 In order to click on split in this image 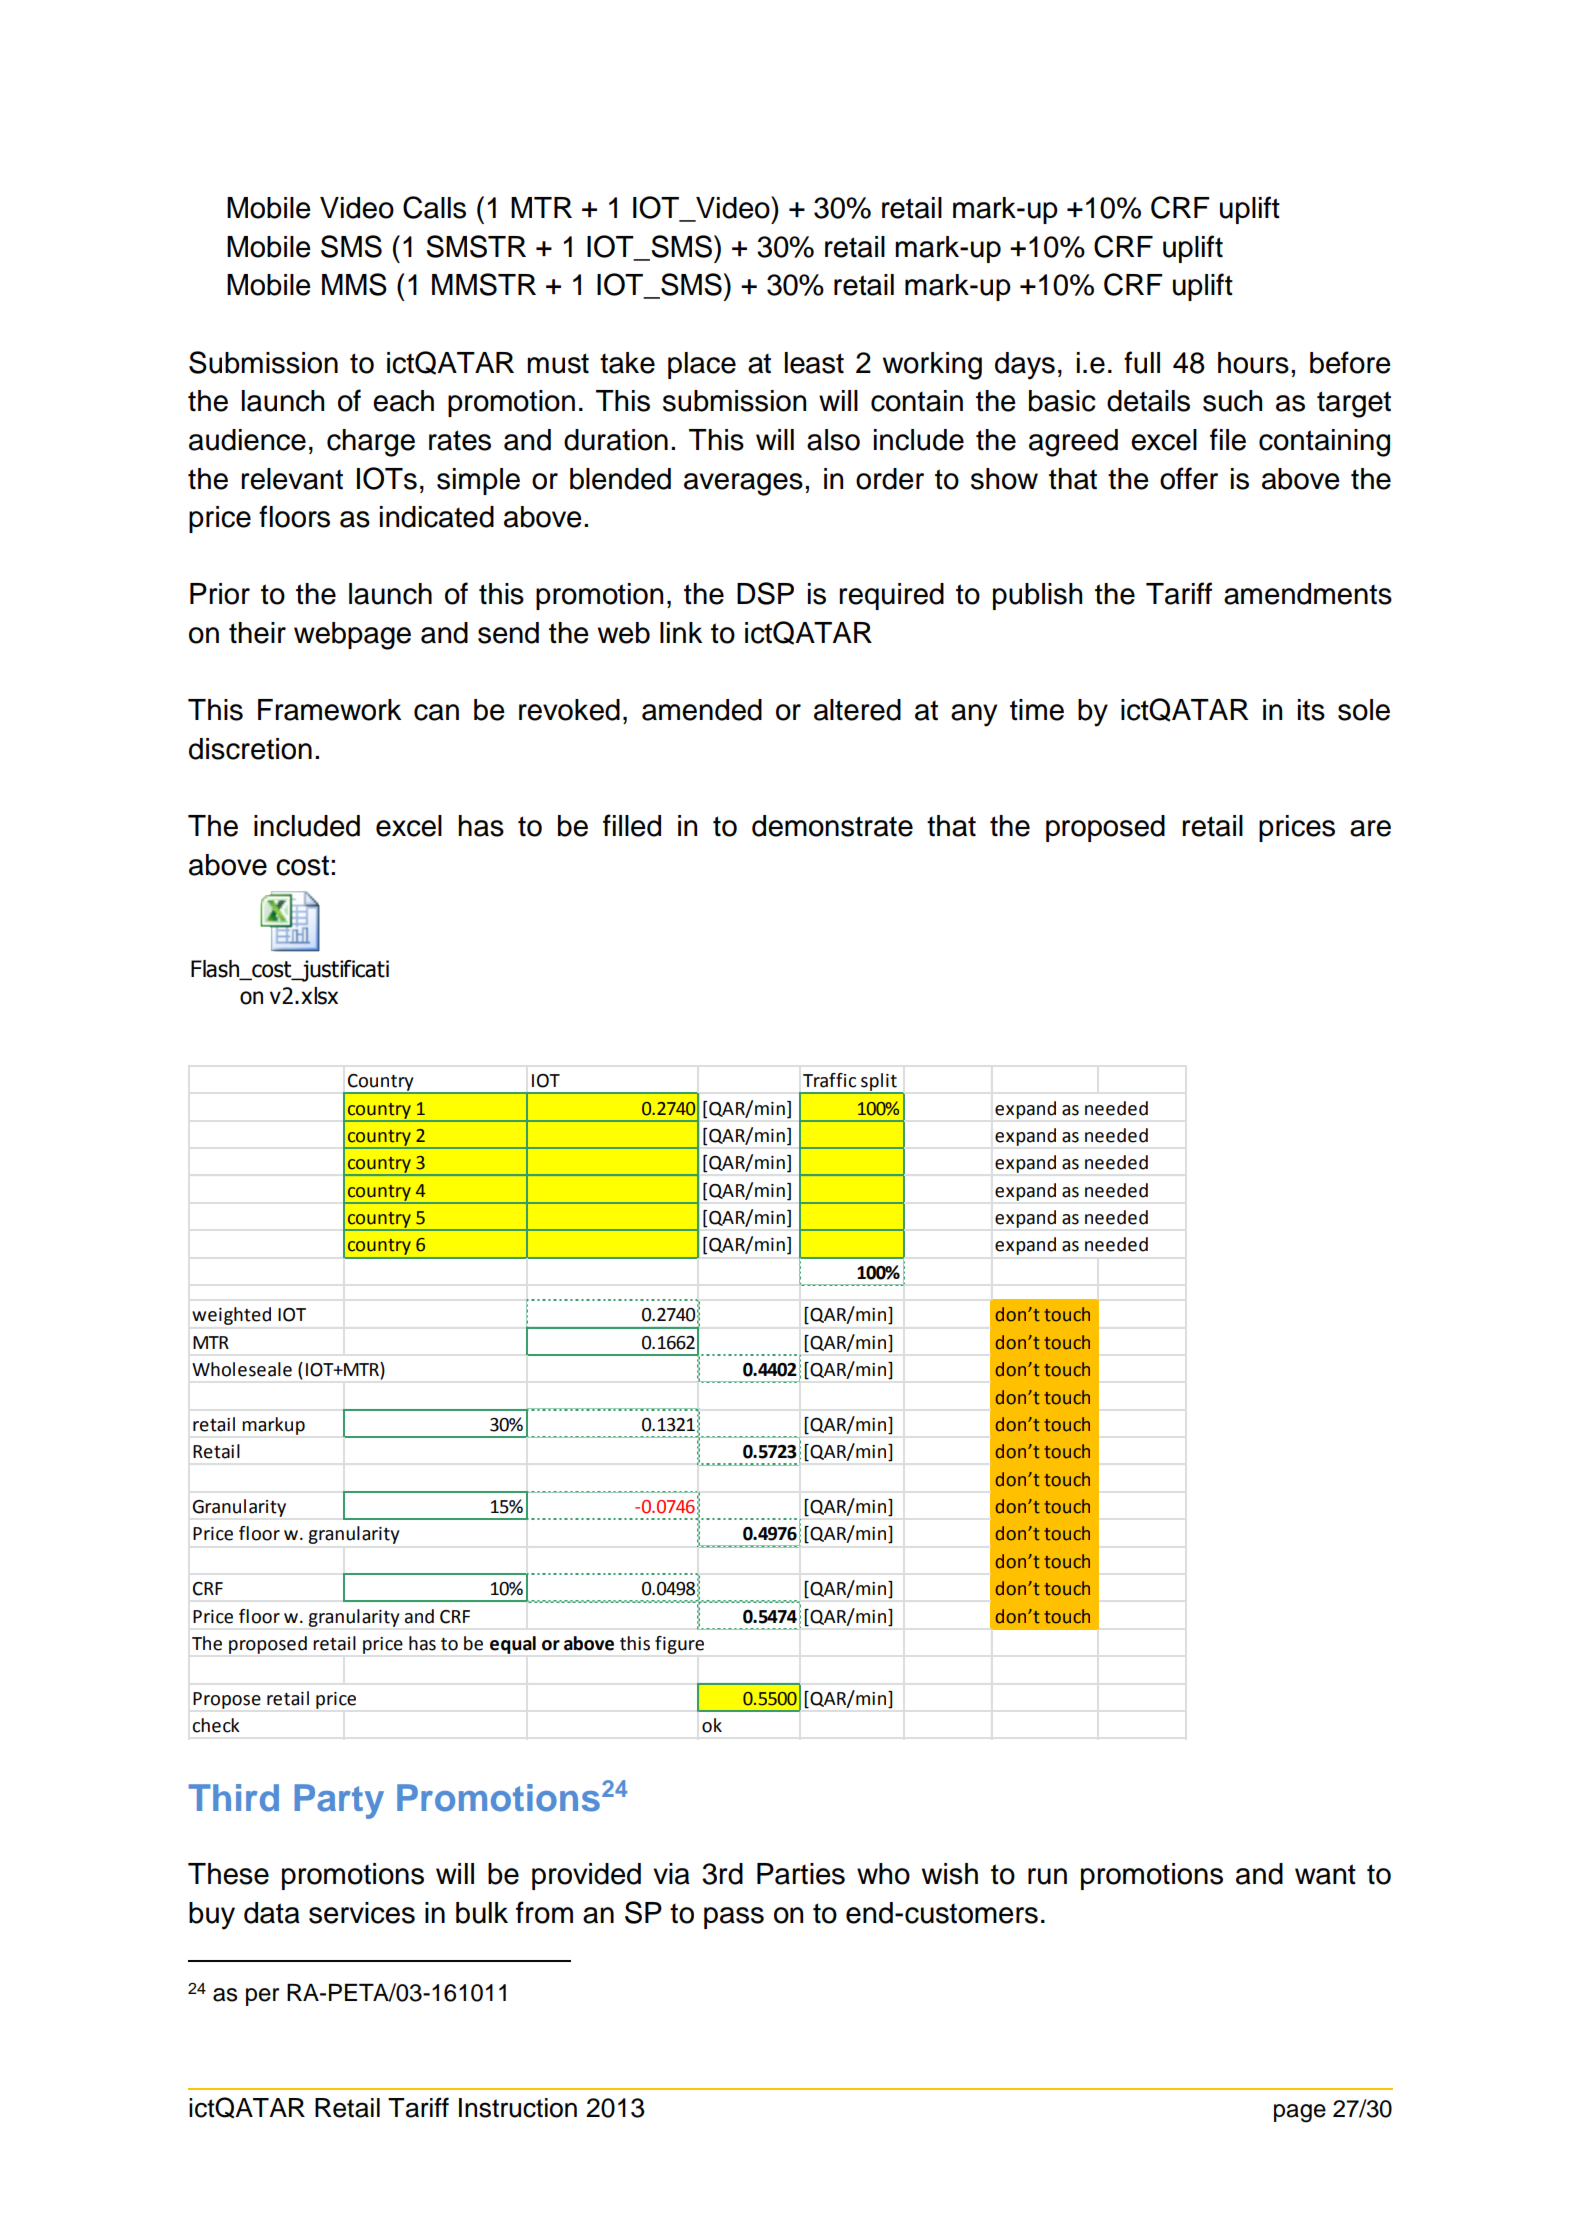, I will do `click(879, 1083)`.
